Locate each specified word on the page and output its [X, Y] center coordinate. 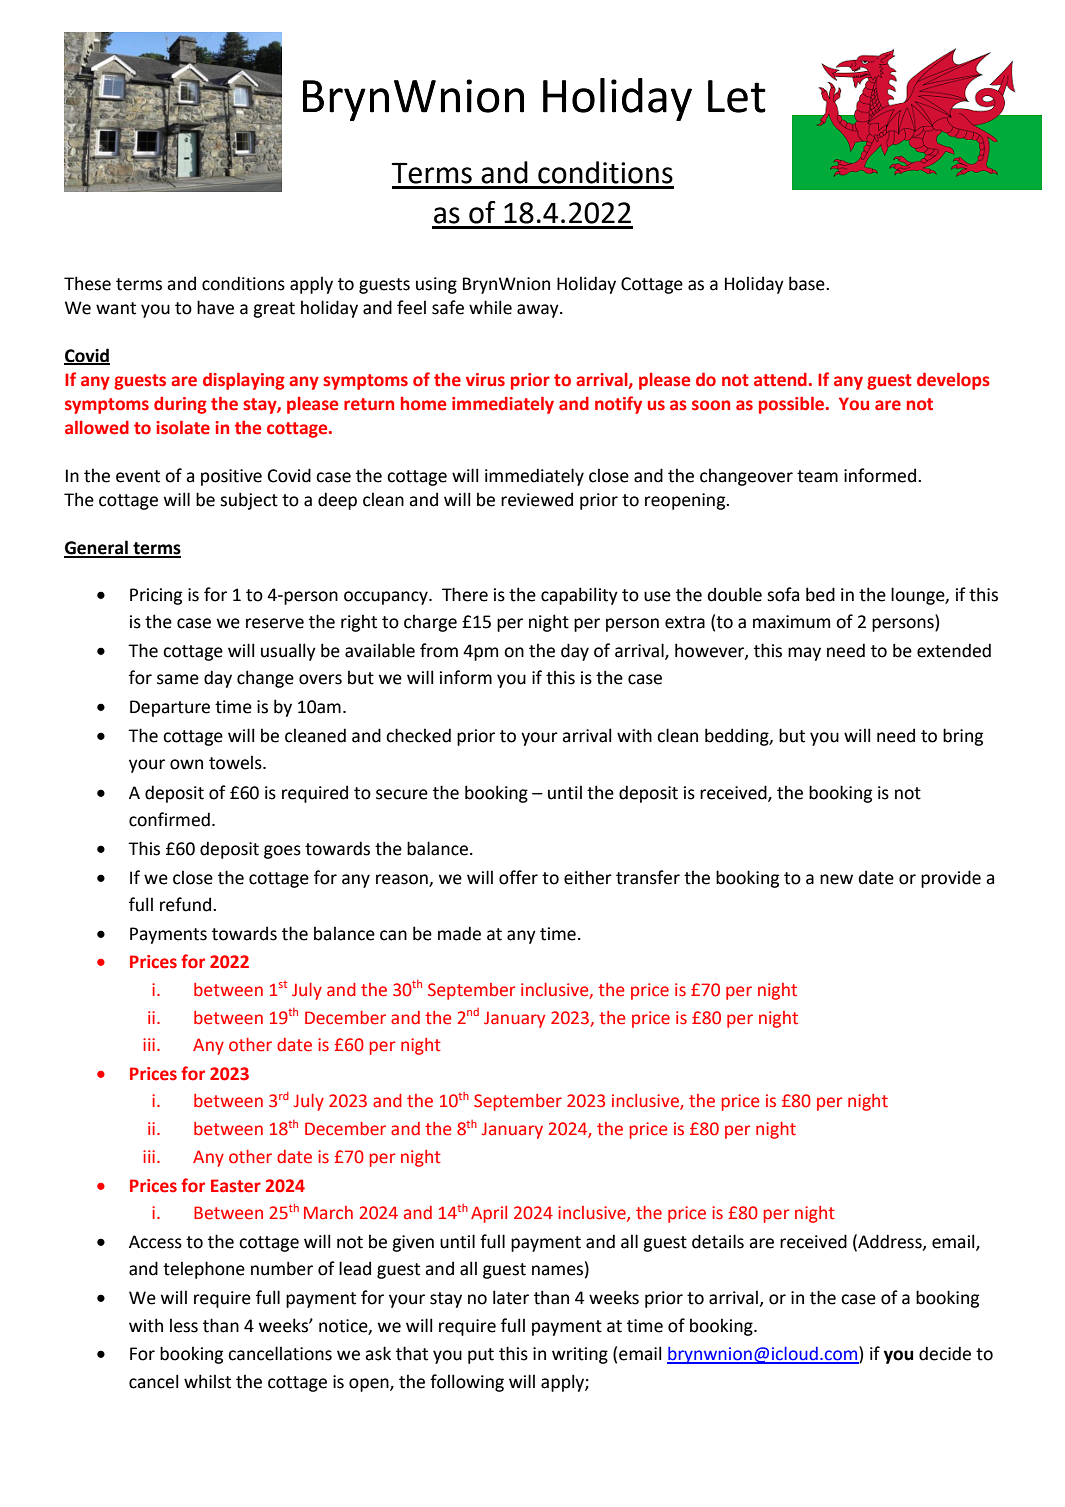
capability [579, 596]
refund [185, 904]
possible [791, 405]
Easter [236, 1186]
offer [518, 877]
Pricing [156, 596]
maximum [791, 622]
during [180, 405]
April [489, 1214]
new [836, 879]
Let [737, 96]
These [87, 283]
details [718, 1241]
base [808, 283]
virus [485, 380]
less [184, 1325]
